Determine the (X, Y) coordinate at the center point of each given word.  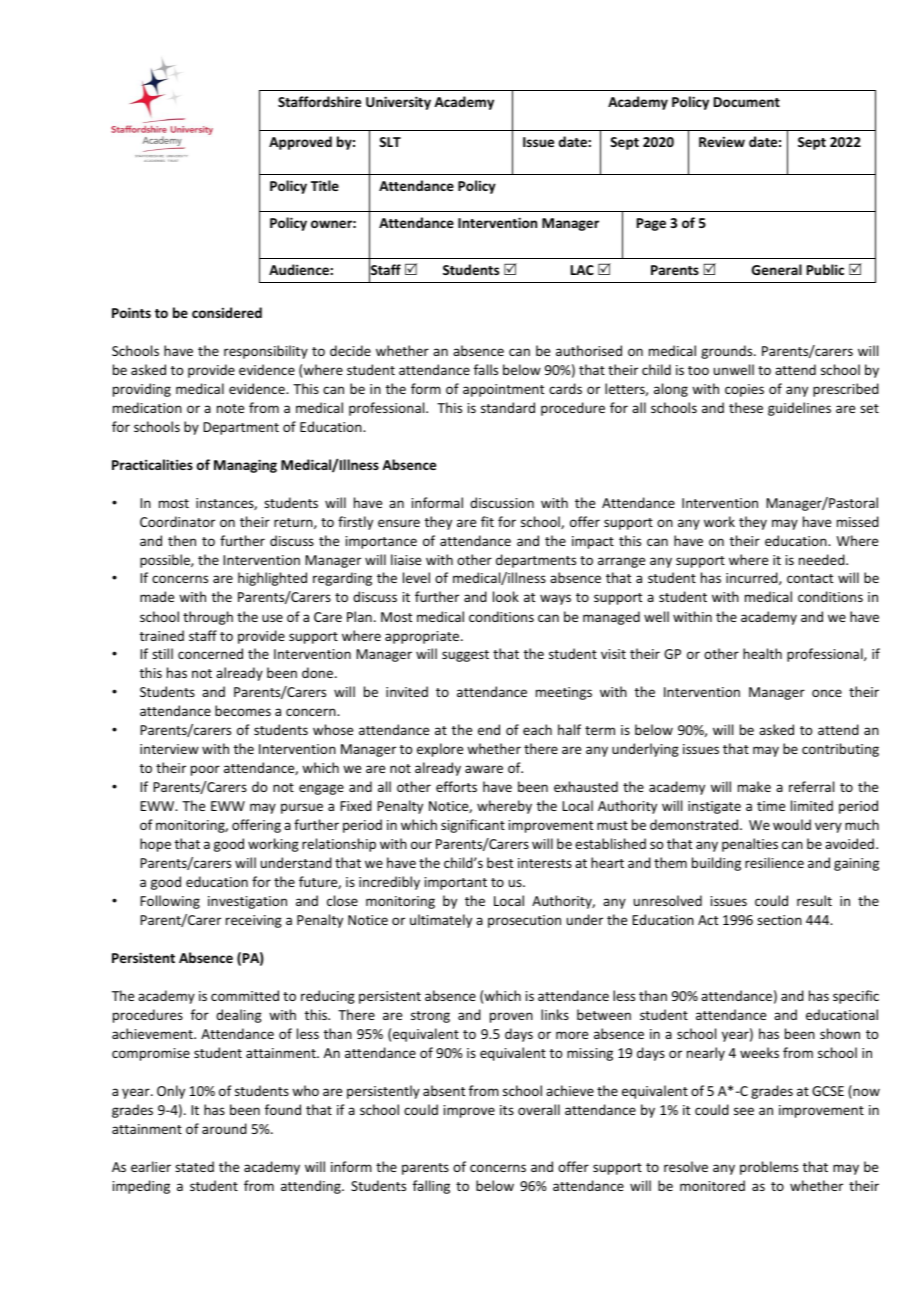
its (507, 1110)
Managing (245, 466)
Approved (300, 143)
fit (487, 521)
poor (205, 770)
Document (747, 102)
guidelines (799, 409)
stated (194, 1166)
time (771, 806)
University (398, 103)
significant (473, 826)
